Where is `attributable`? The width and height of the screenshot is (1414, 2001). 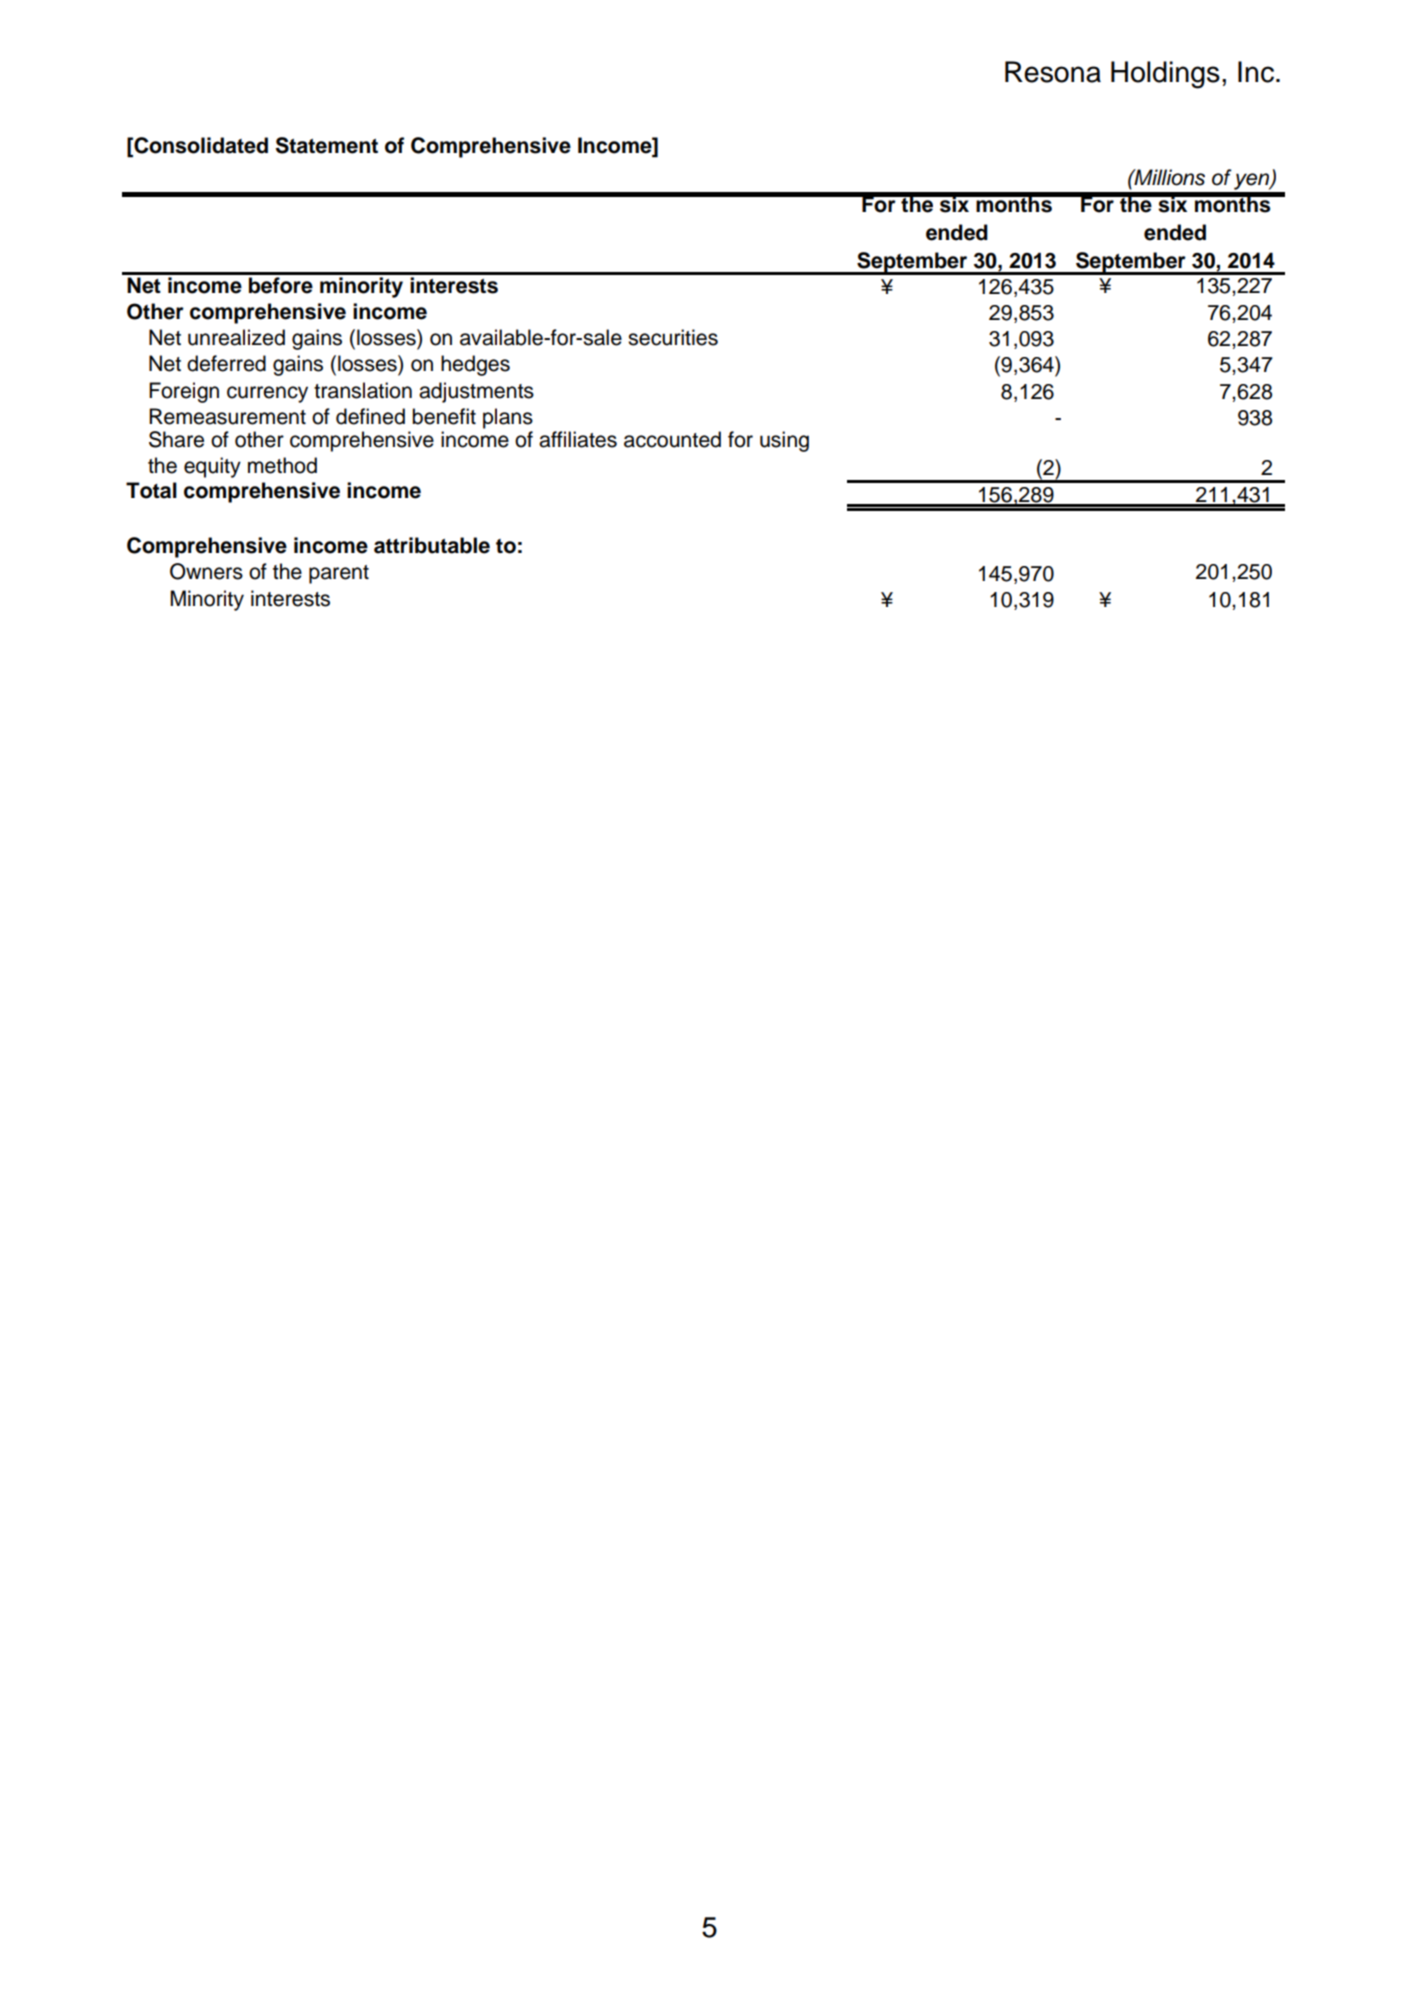 attributable is located at coordinates (432, 545).
